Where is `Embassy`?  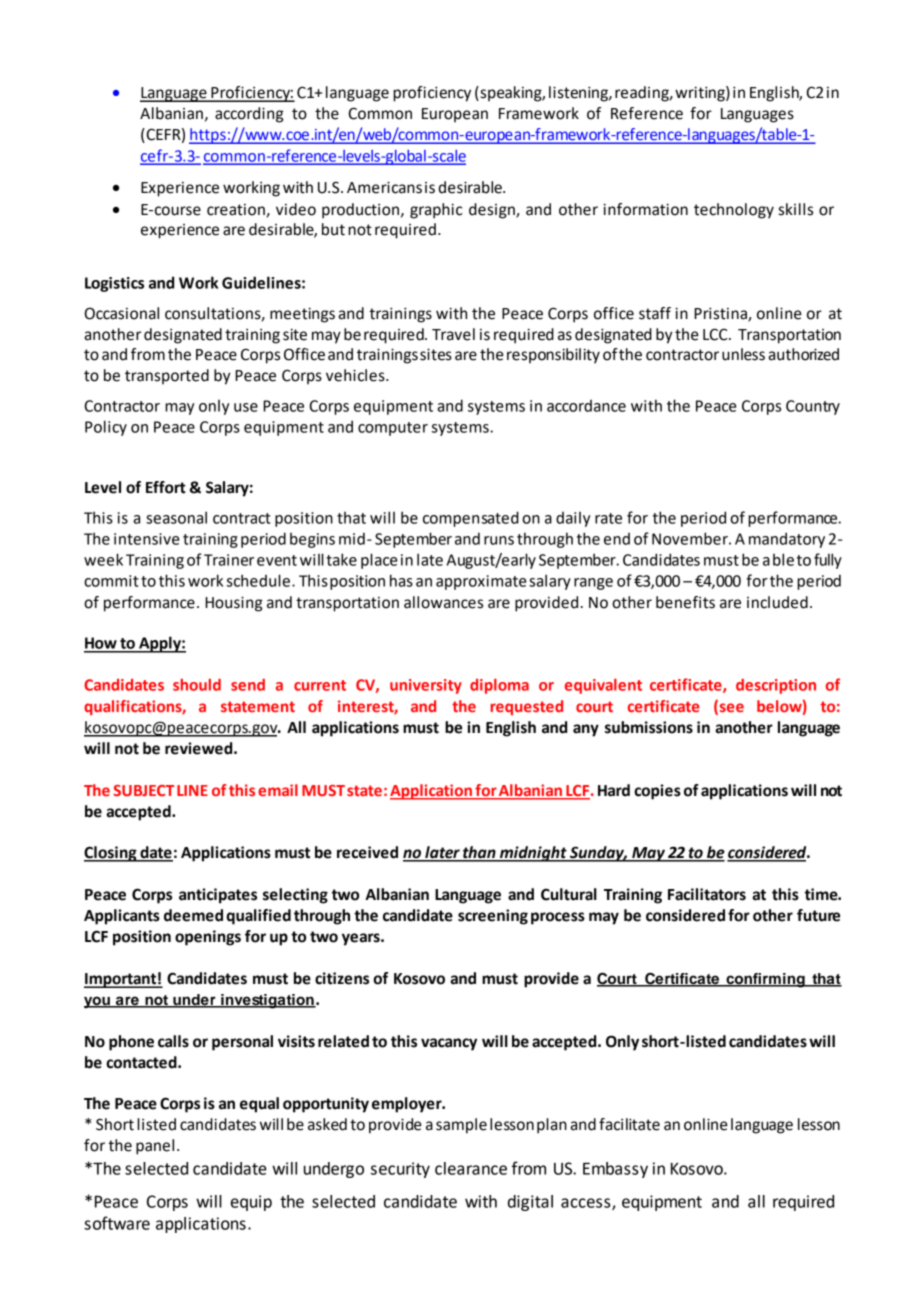 Embassy is located at coordinates (615, 1170).
